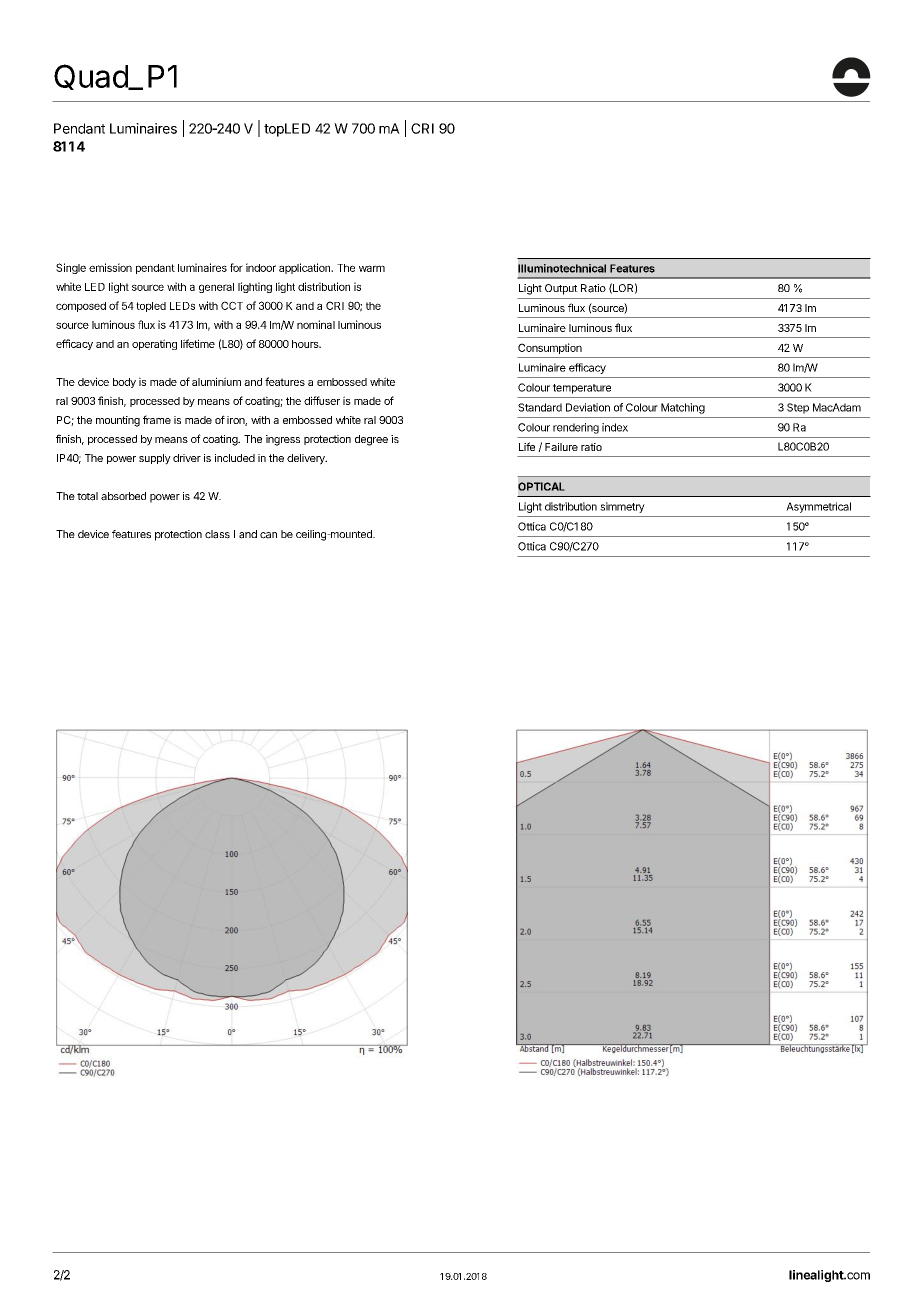 This image has height=1308, width=924. What do you see at coordinates (124, 383) in the image?
I see `body` at bounding box center [124, 383].
